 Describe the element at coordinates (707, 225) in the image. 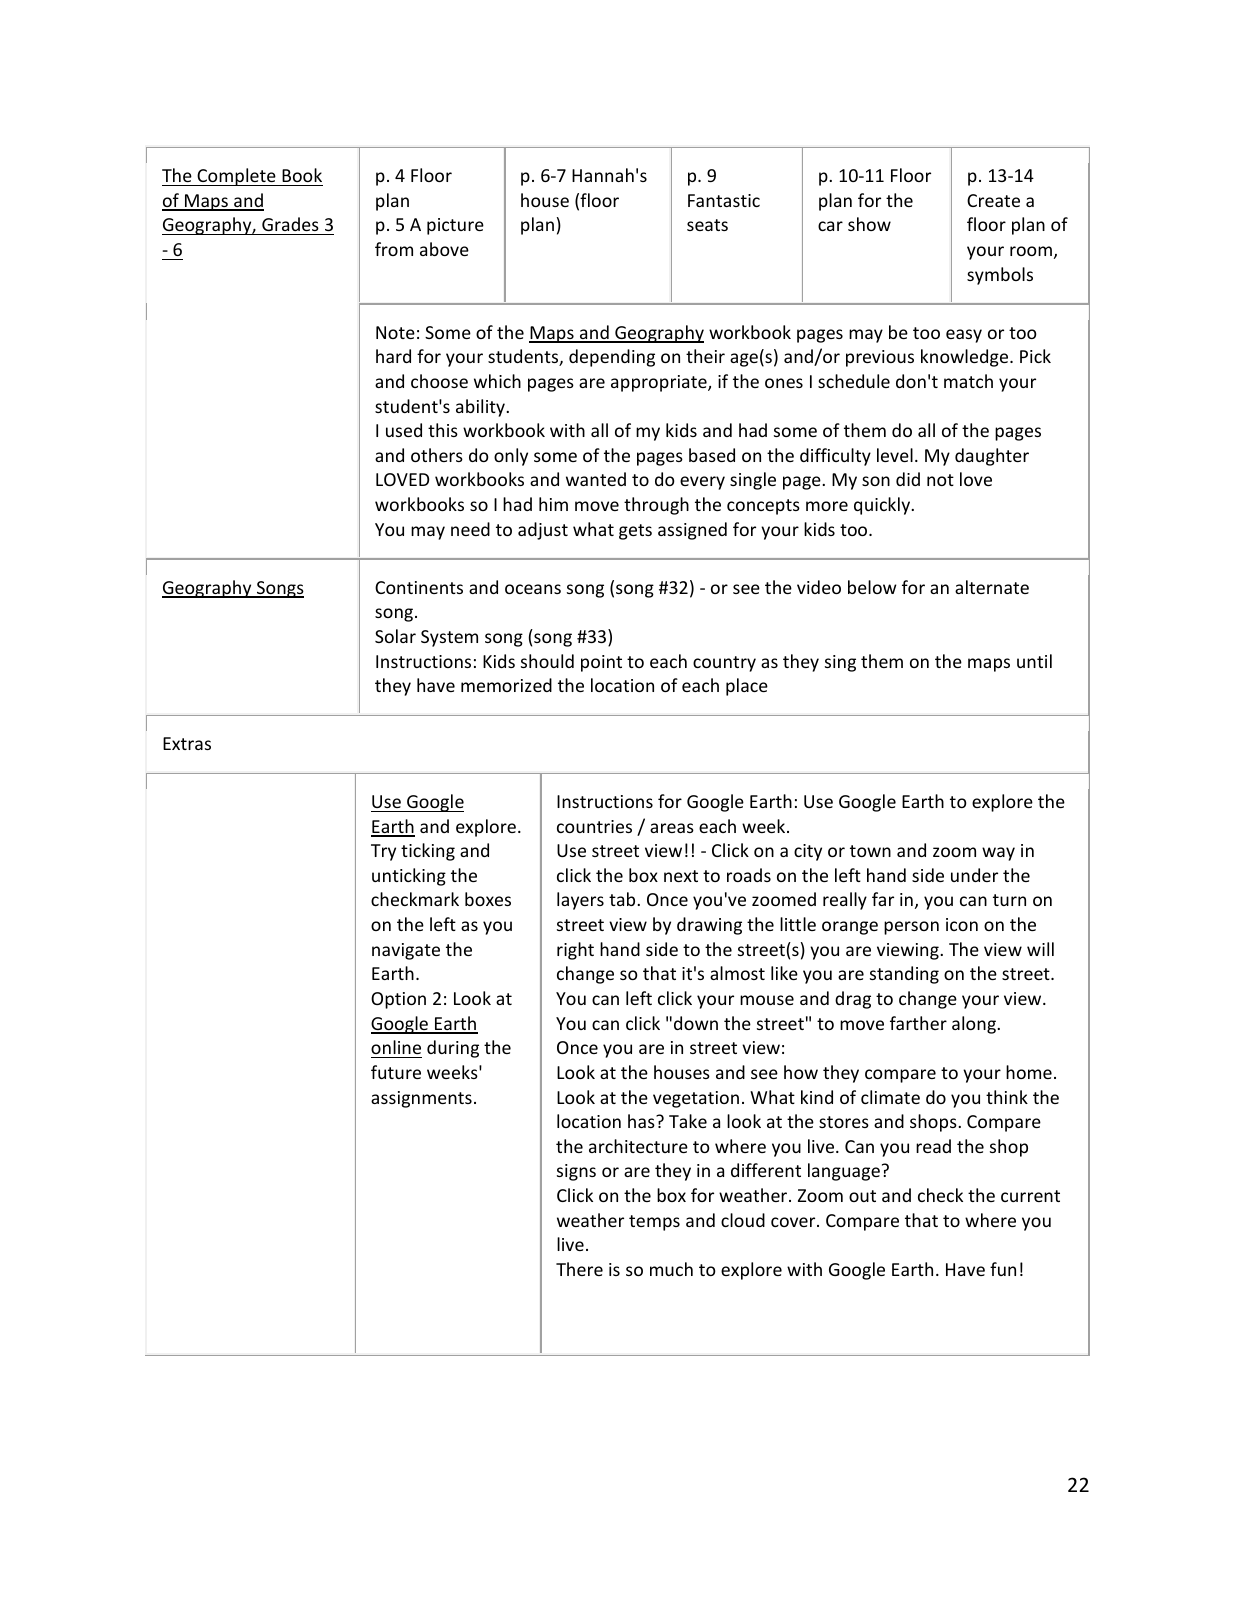

I see `seats` at that location.
